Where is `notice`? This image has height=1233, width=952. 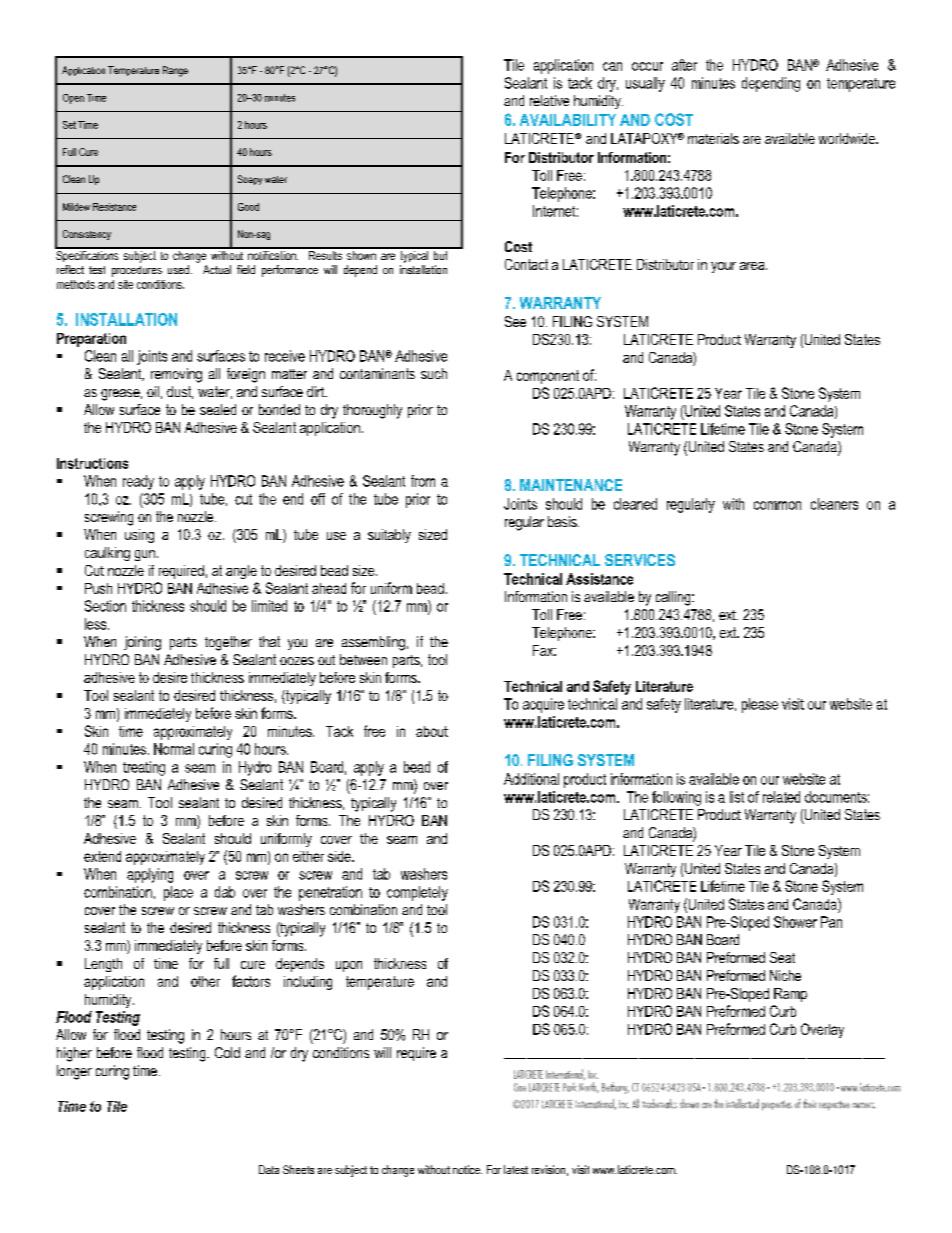
notice is located at coordinates (467, 1169).
